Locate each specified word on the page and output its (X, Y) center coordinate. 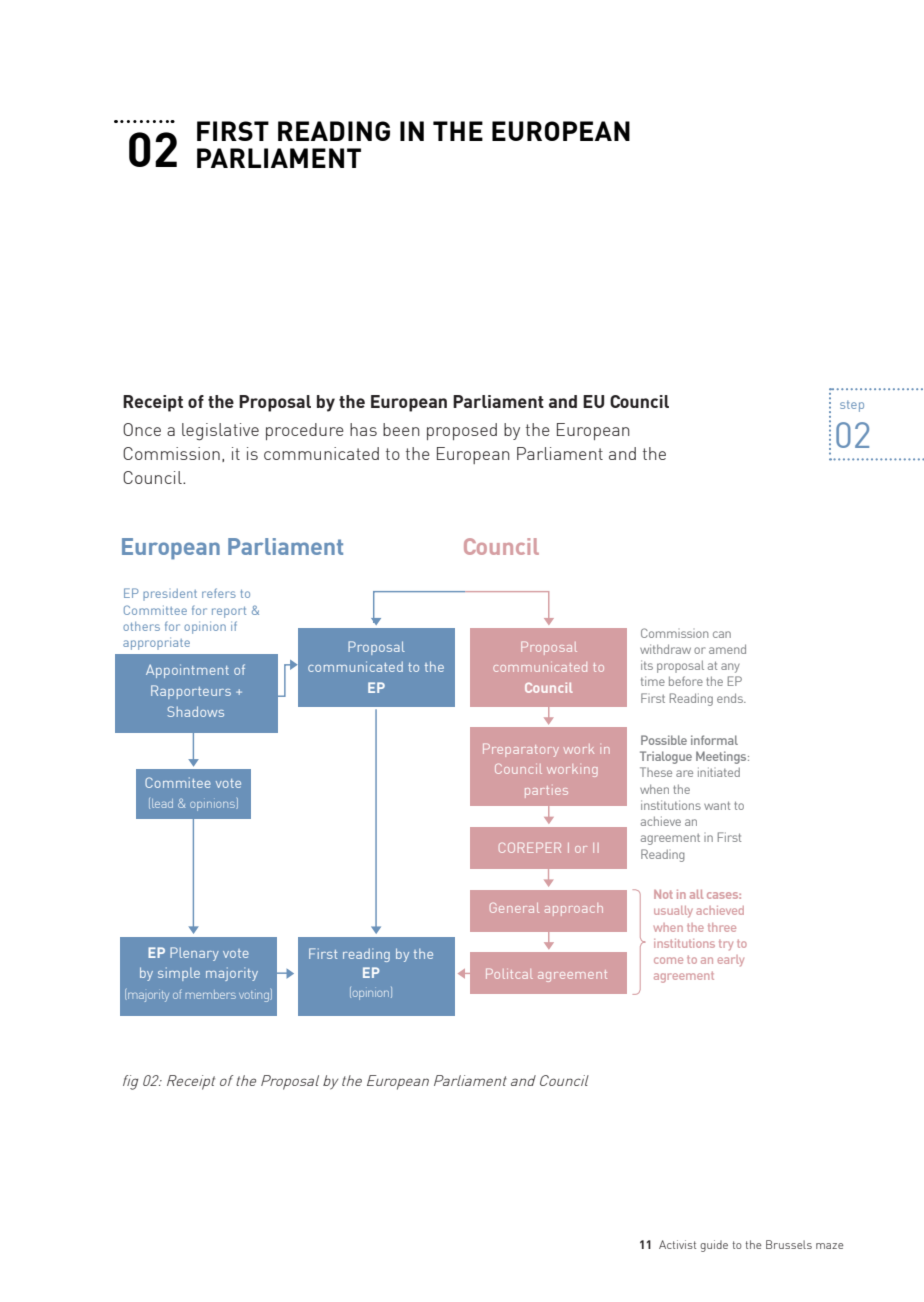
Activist (677, 1244)
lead (162, 803)
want (717, 805)
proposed (462, 431)
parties (546, 792)
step (852, 406)
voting (255, 996)
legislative (220, 432)
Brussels (789, 1244)
